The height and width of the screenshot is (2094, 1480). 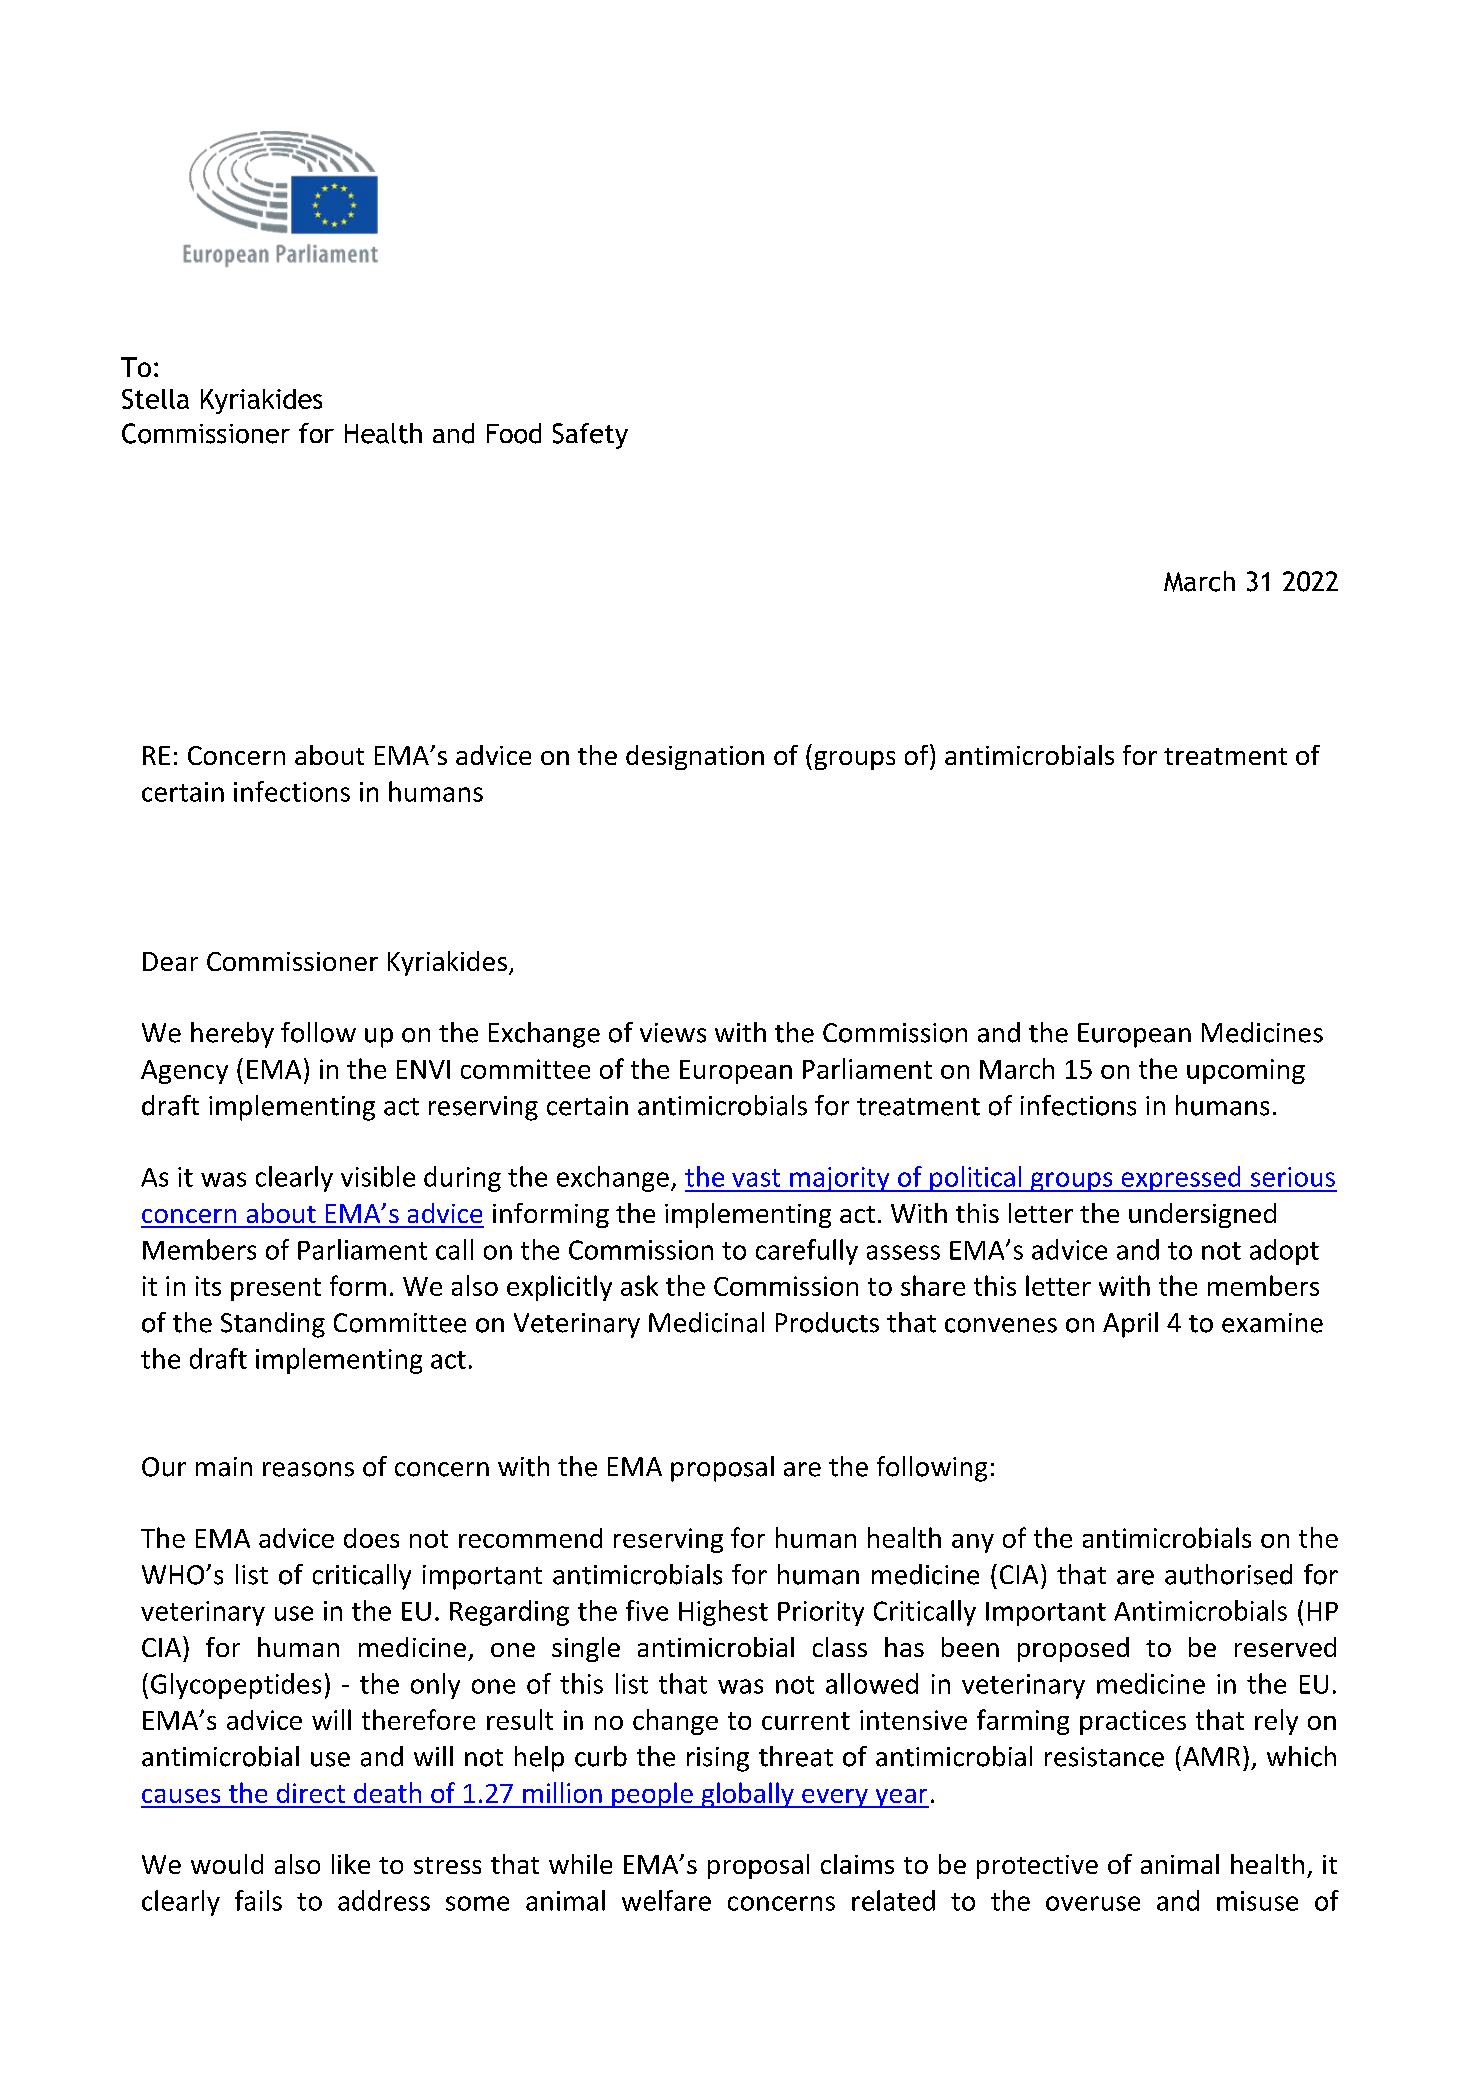 What do you see at coordinates (666, 1900) in the screenshot?
I see `welfare` at bounding box center [666, 1900].
